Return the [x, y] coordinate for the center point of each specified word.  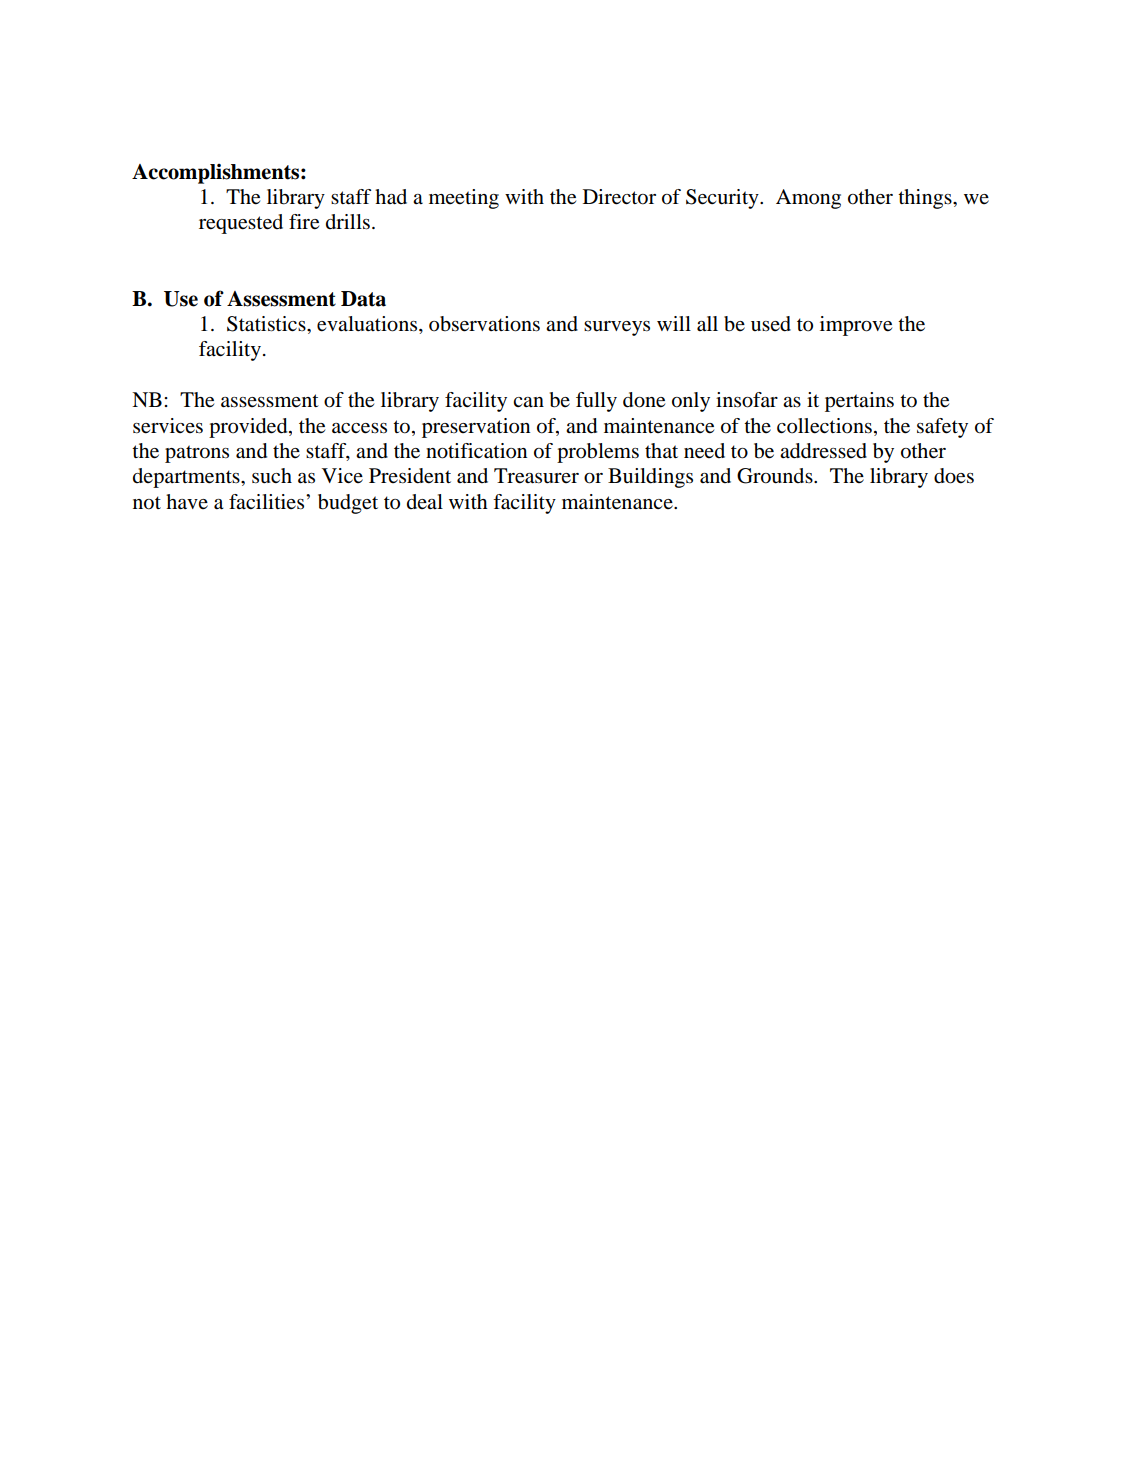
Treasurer [536, 476]
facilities [268, 501]
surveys [617, 328]
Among [808, 199]
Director [619, 197]
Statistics [267, 324]
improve [856, 326]
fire [304, 222]
